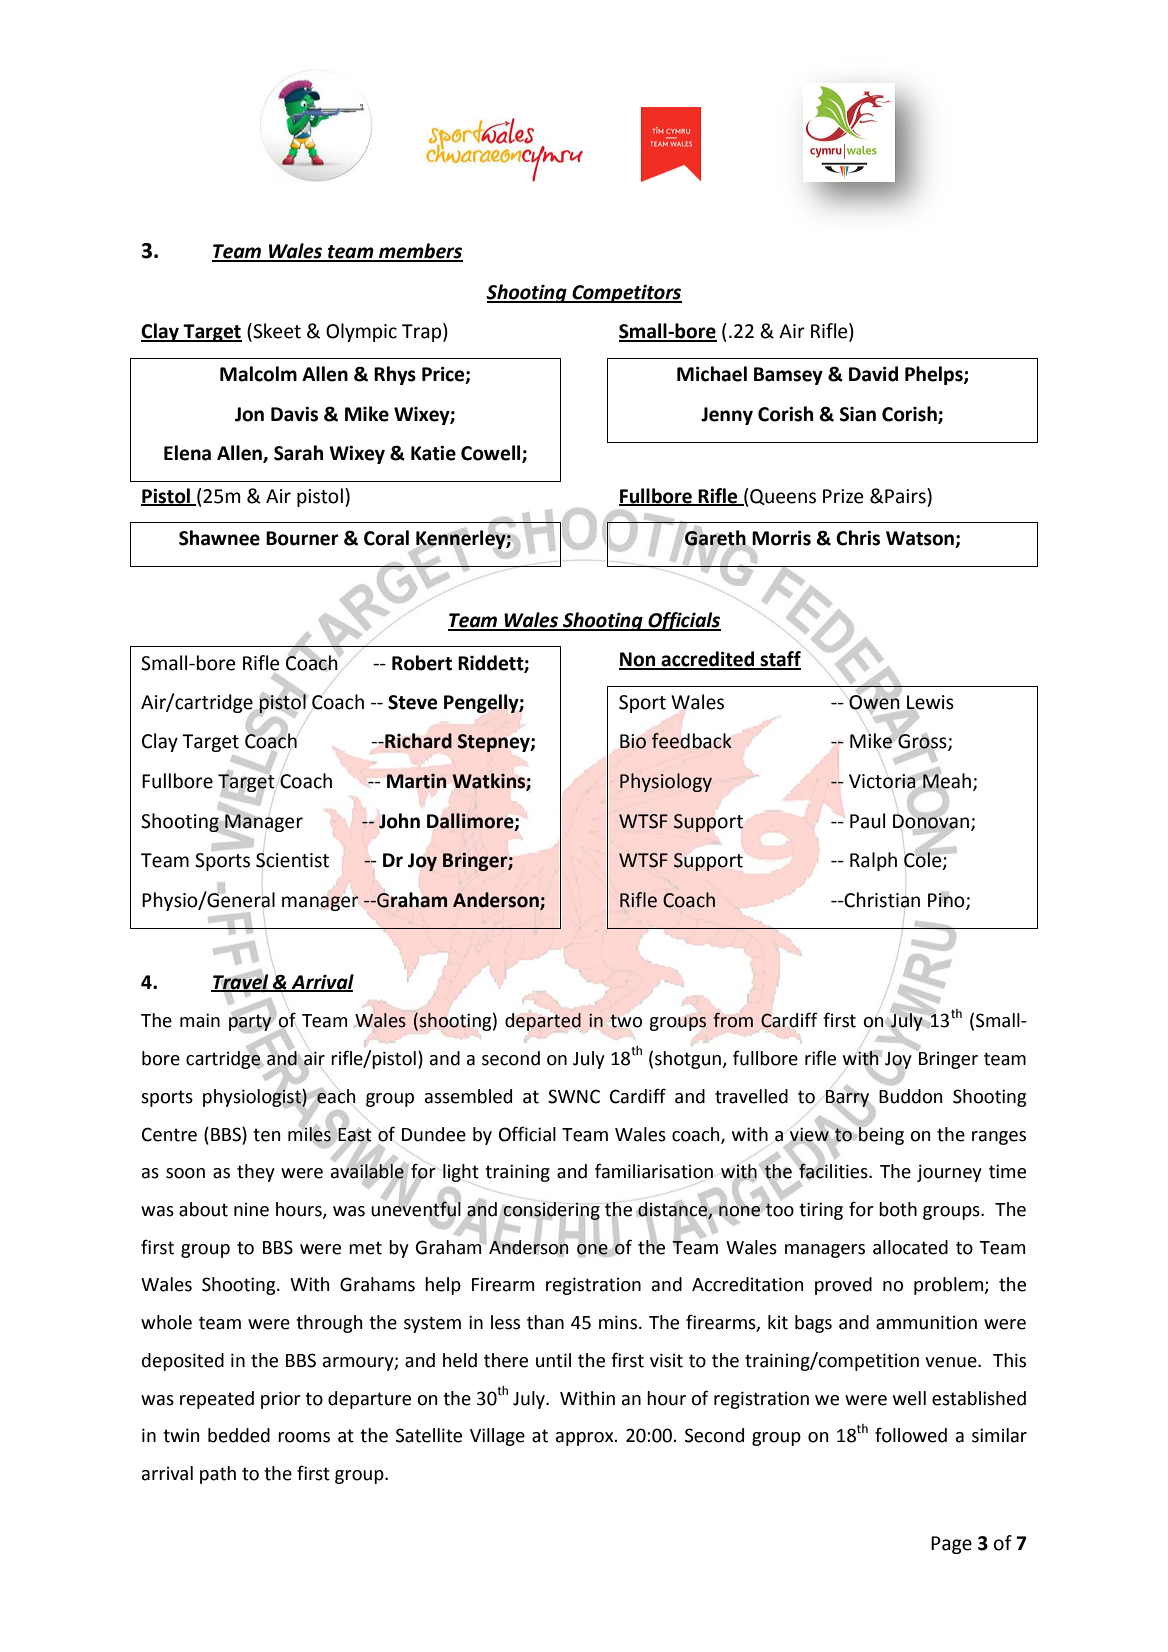 This screenshot has width=1168, height=1652. Describe the element at coordinates (292, 860) in the screenshot. I see `Scientist` at that location.
